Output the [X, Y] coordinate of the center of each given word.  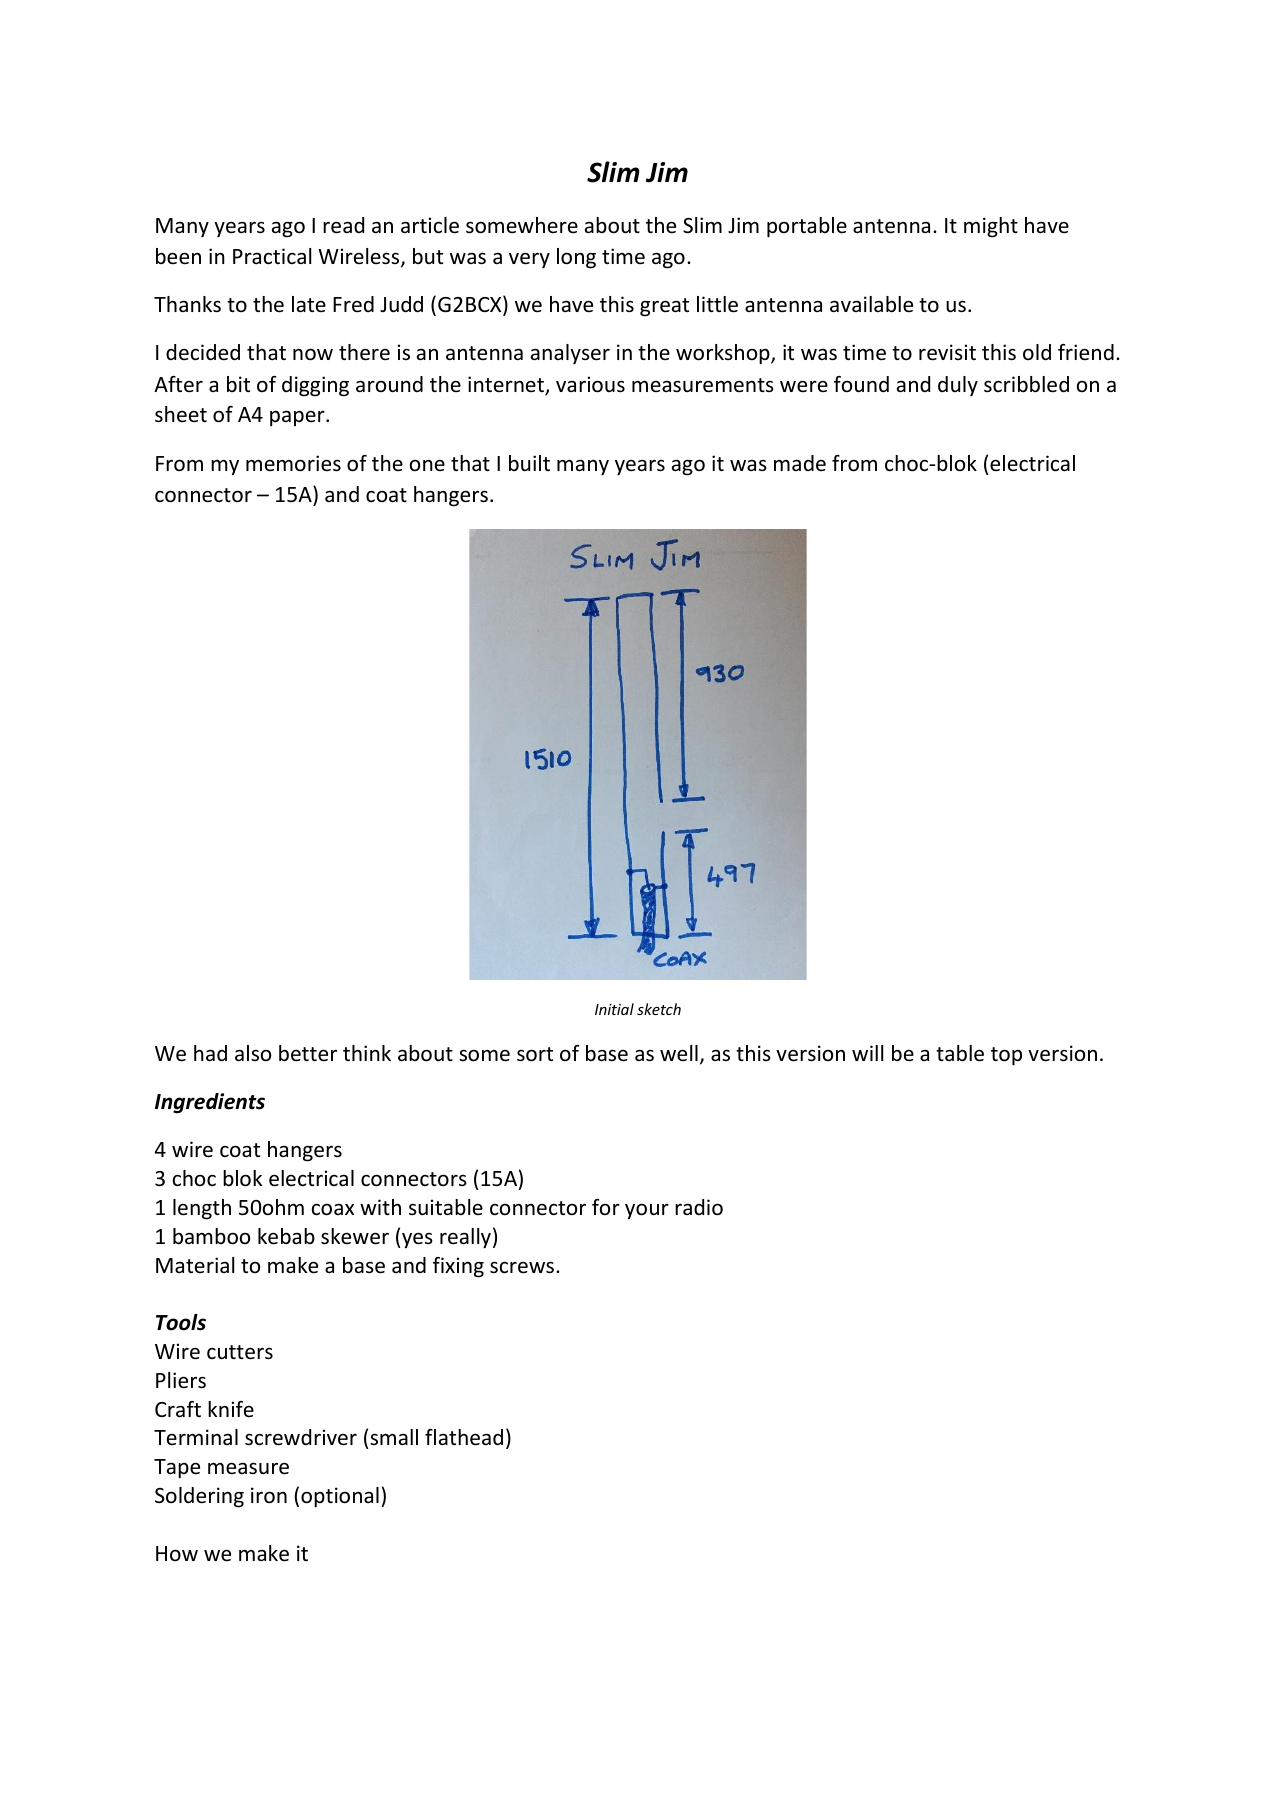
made [800, 463]
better [308, 1053]
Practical [272, 256]
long [576, 258]
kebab [286, 1236]
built [529, 463]
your [647, 1211]
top [1006, 1056]
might [991, 227]
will [867, 1053]
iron [269, 1495]
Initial [614, 1009]
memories [293, 463]
